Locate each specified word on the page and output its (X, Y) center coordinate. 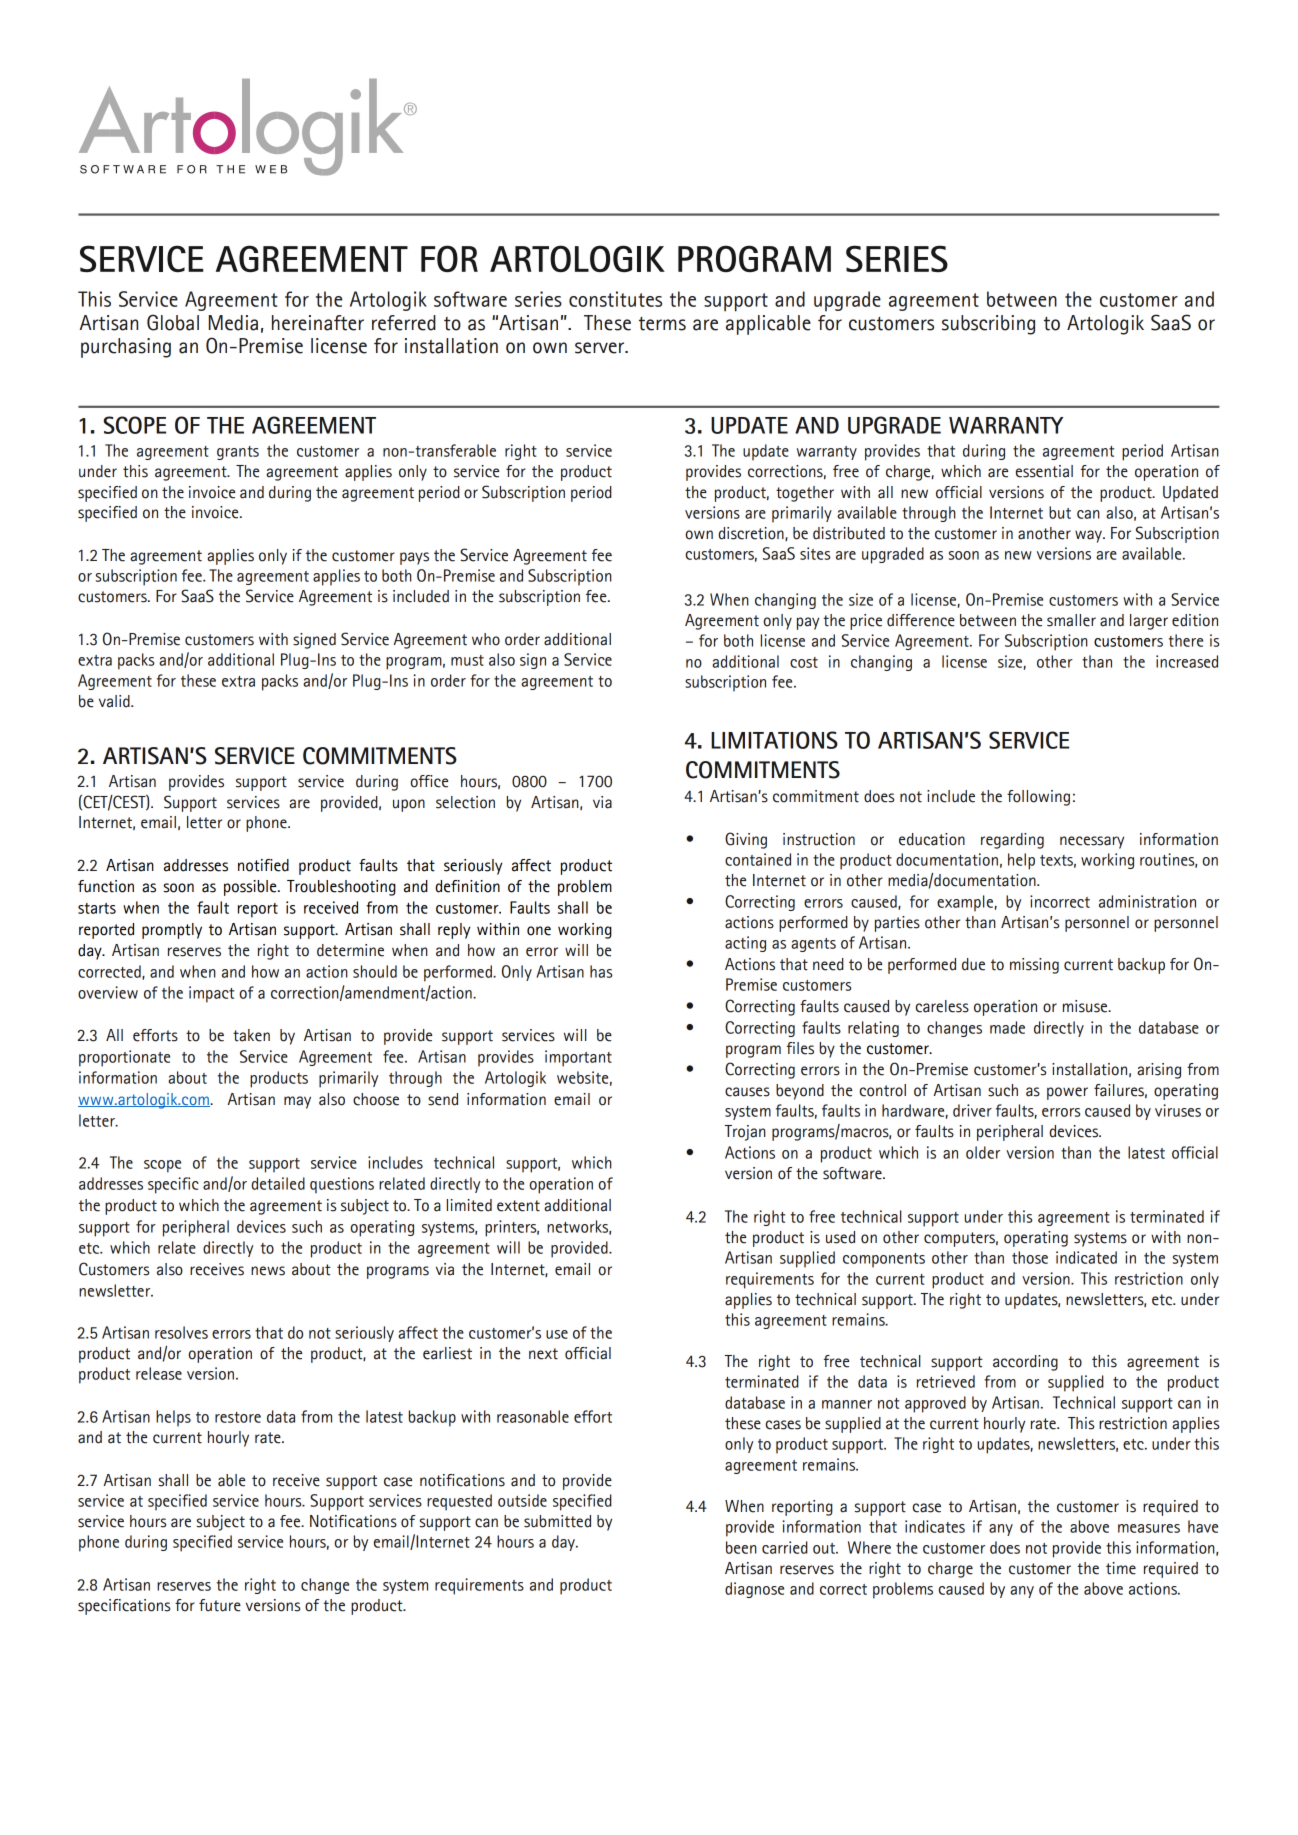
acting (745, 944)
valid (115, 701)
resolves (181, 1332)
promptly (172, 931)
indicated (1086, 1257)
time (1121, 1568)
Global (173, 322)
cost (804, 662)
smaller (1071, 620)
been (741, 1547)
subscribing (988, 325)
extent (518, 1206)
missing (1034, 966)
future (220, 1605)
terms (662, 324)
